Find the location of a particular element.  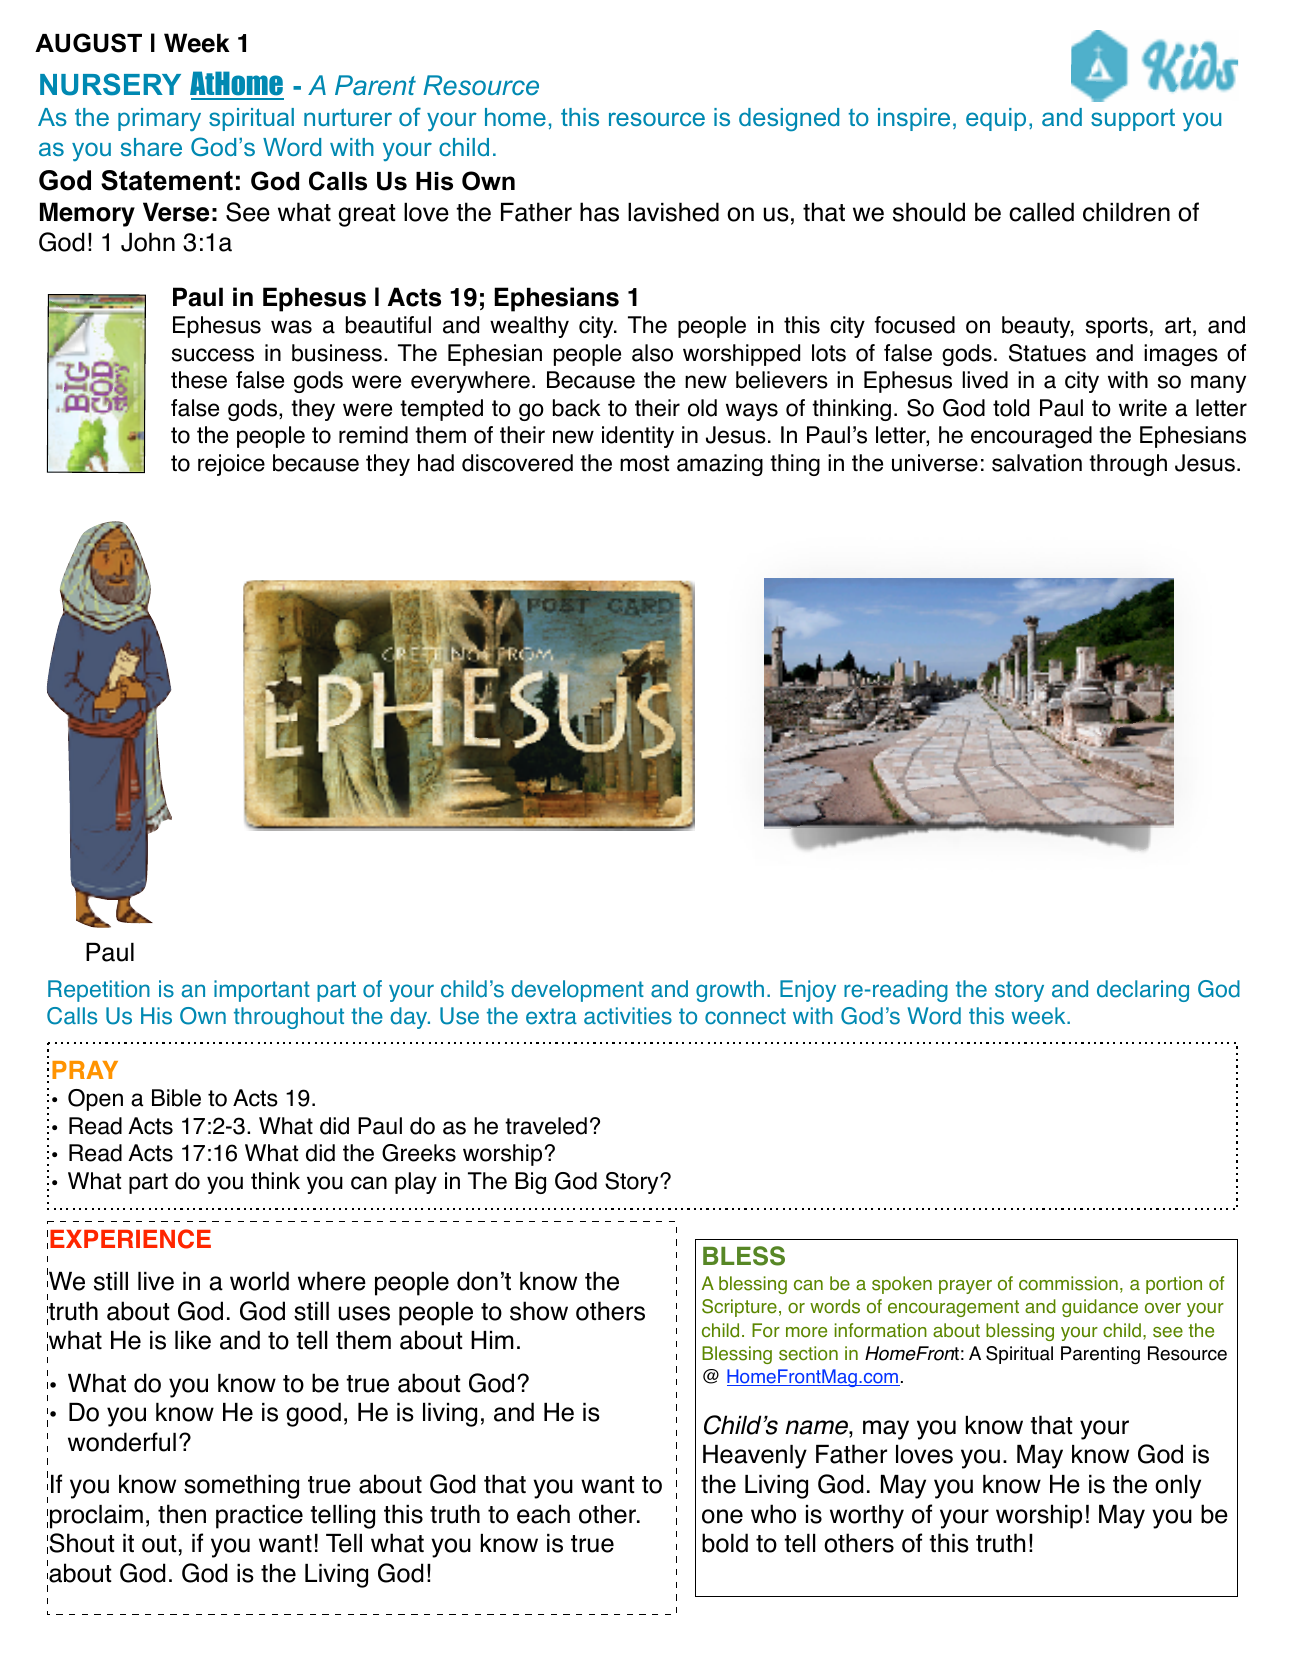

primary is located at coordinates (159, 119).
